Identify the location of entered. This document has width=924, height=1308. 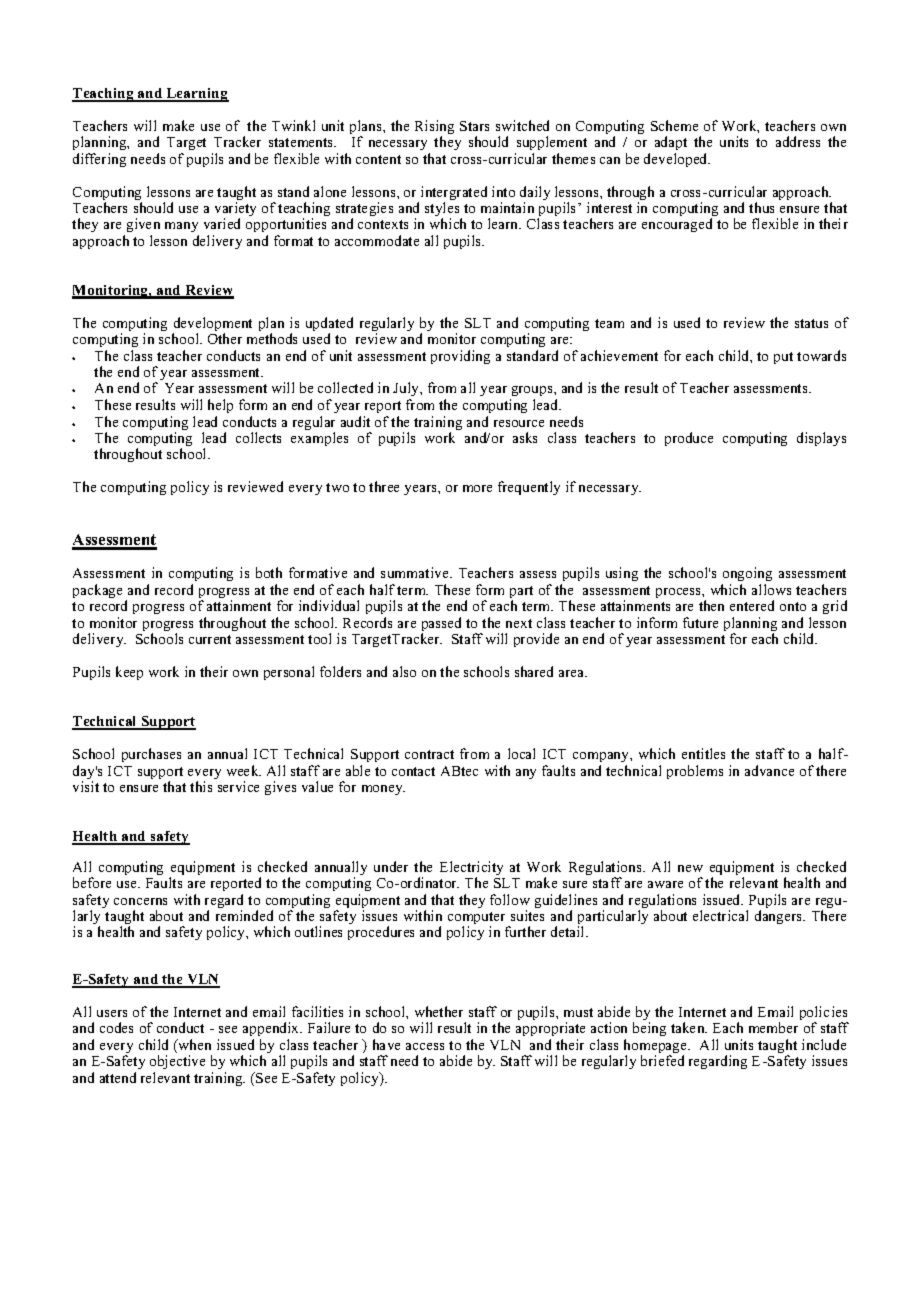
(752, 605).
